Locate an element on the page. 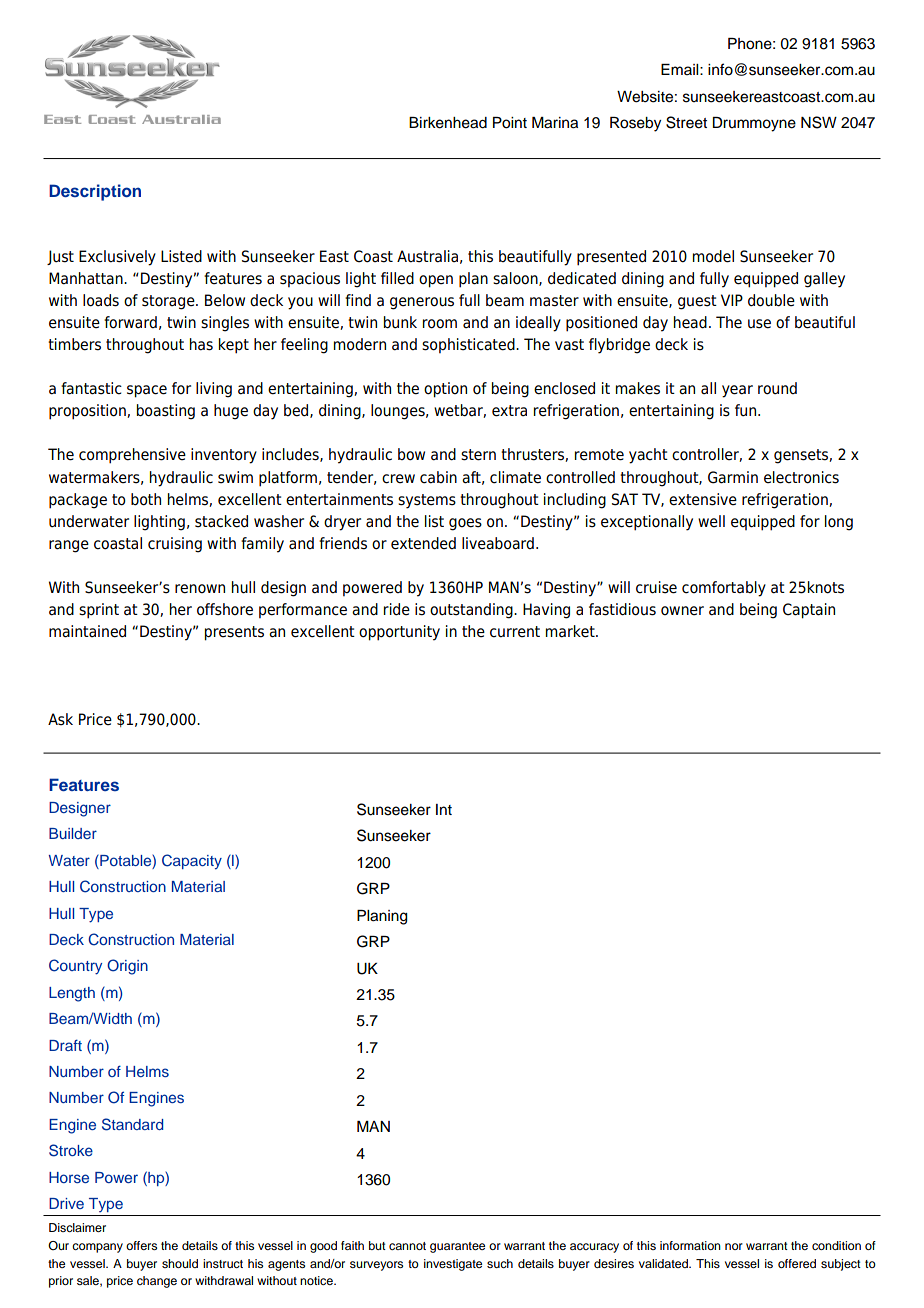 The height and width of the page is (1308, 924). Capacity is located at coordinates (192, 862).
